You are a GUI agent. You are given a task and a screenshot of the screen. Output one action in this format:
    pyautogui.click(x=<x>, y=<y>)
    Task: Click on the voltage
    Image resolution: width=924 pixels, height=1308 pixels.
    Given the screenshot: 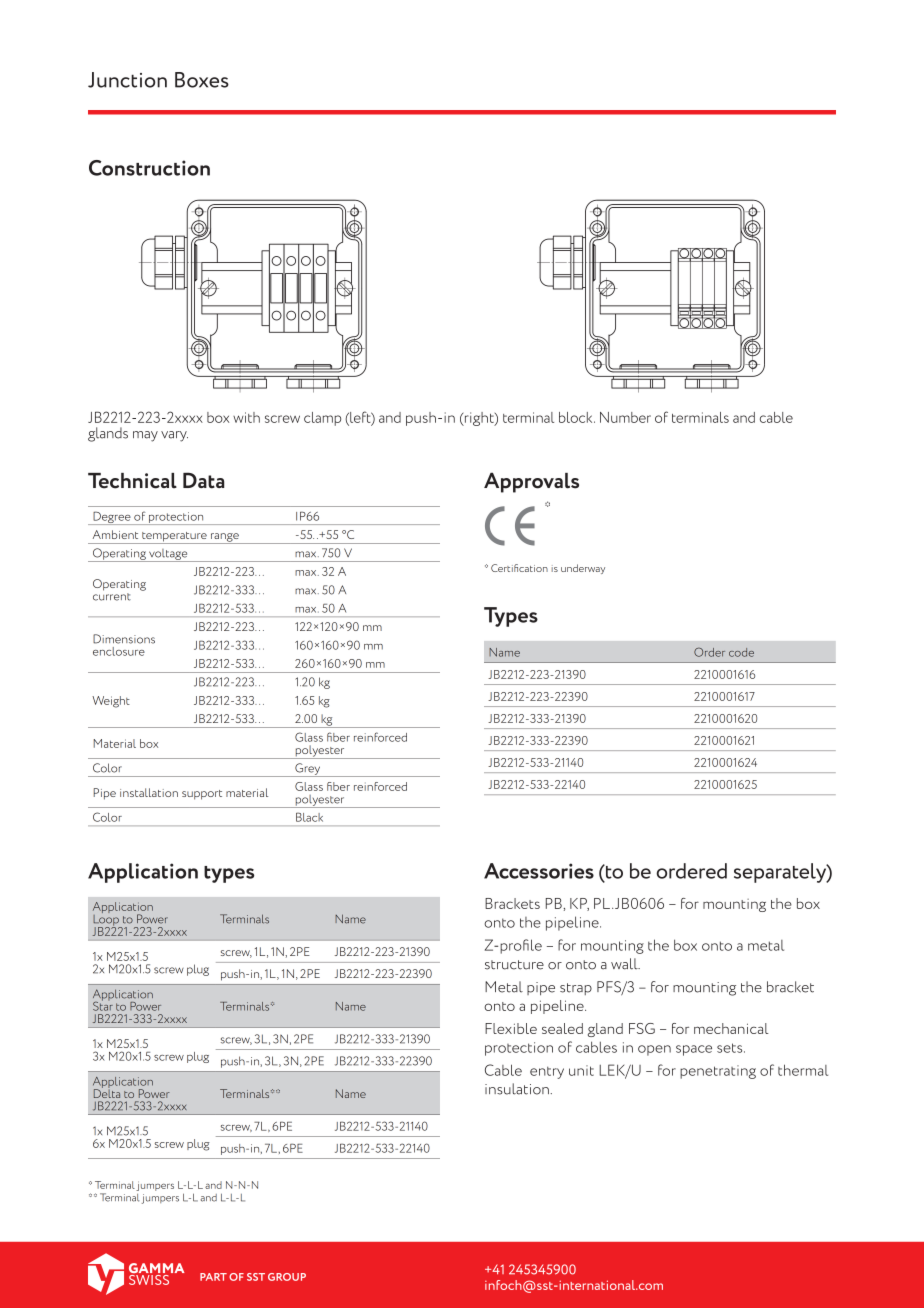 What is the action you would take?
    pyautogui.click(x=168, y=555)
